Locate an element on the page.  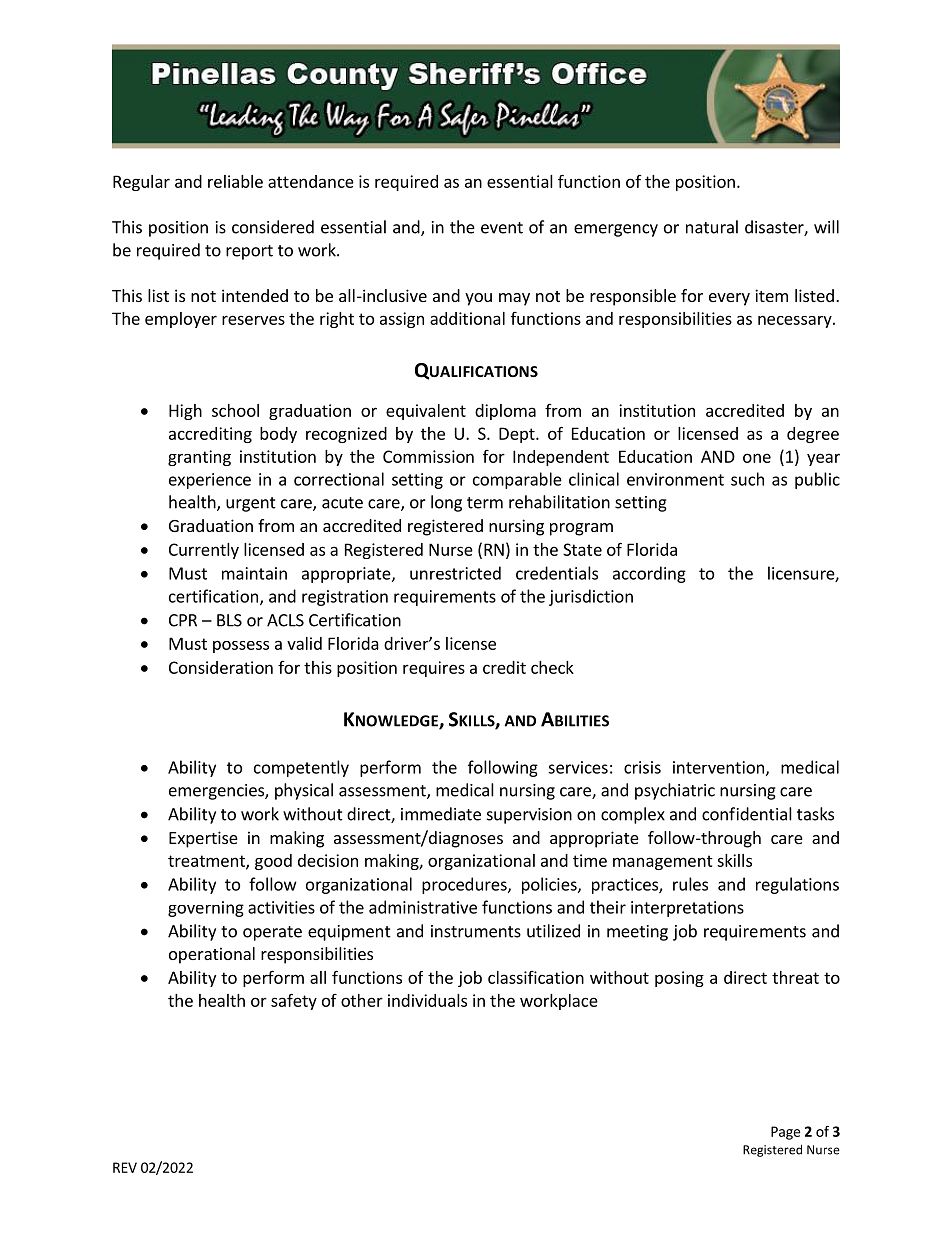
natural is located at coordinates (712, 227).
